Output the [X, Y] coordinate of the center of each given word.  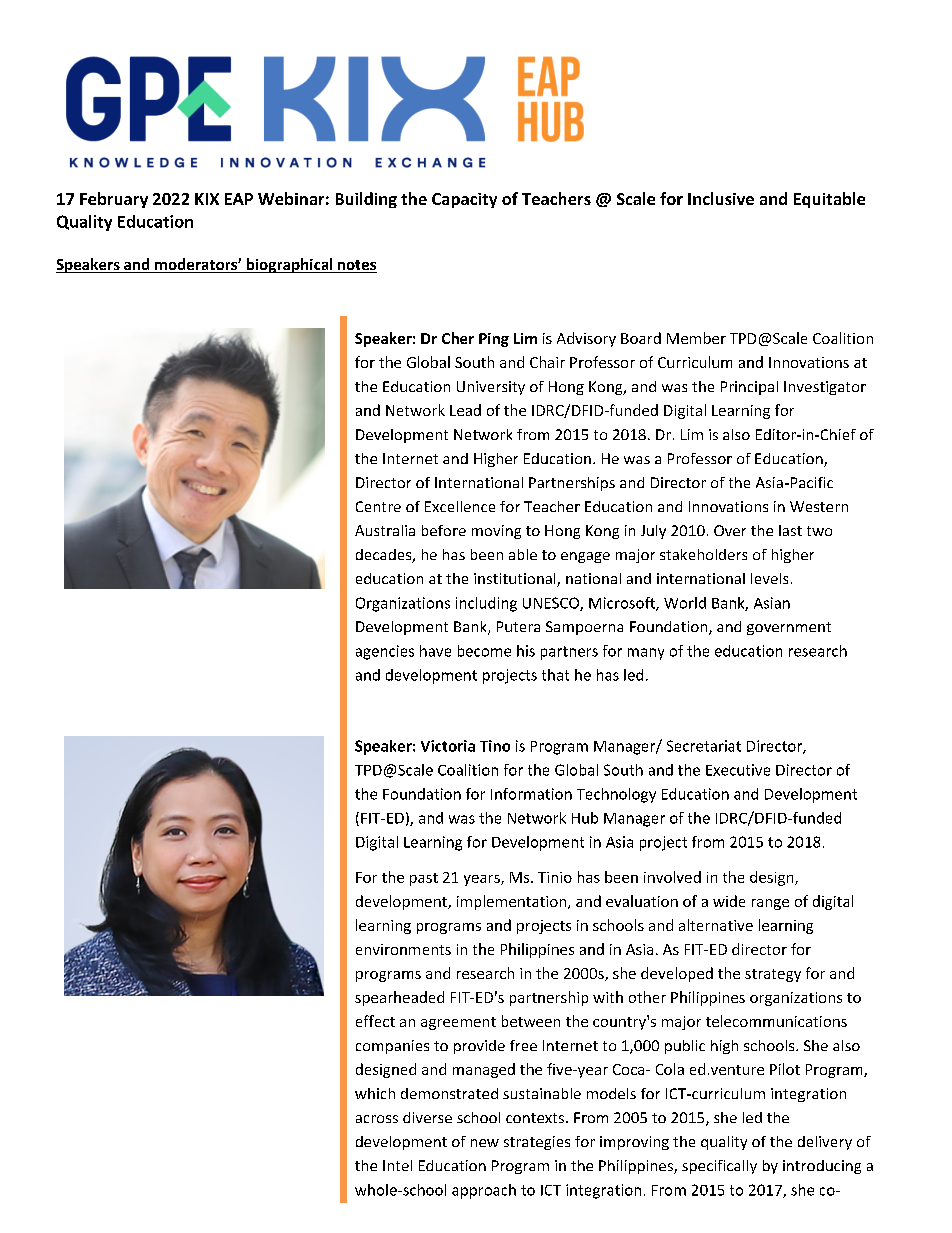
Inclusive [721, 198]
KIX [207, 199]
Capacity [464, 200]
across [377, 1119]
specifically [719, 1167]
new [485, 1143]
